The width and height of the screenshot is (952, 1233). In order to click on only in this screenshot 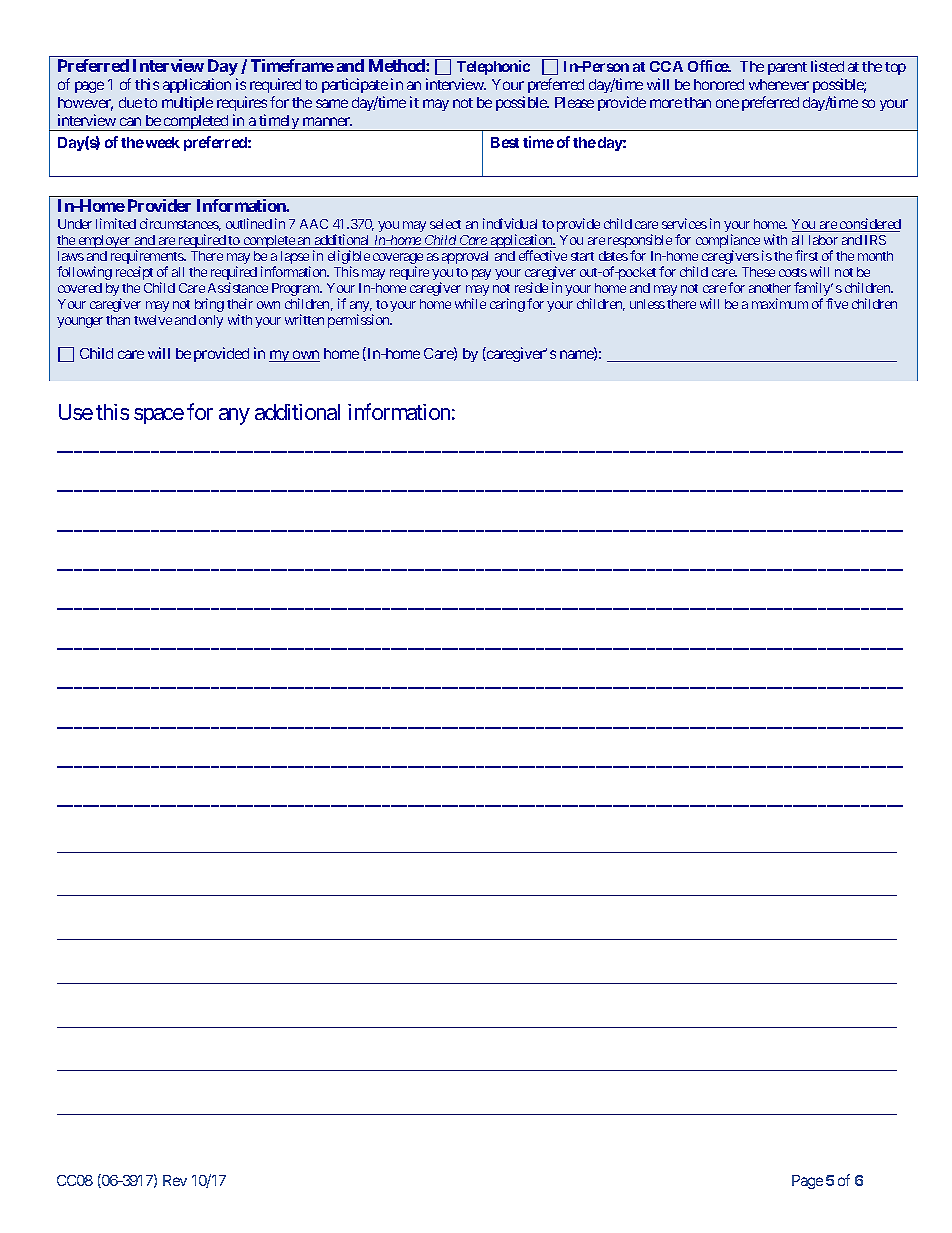, I will do `click(211, 321)`.
